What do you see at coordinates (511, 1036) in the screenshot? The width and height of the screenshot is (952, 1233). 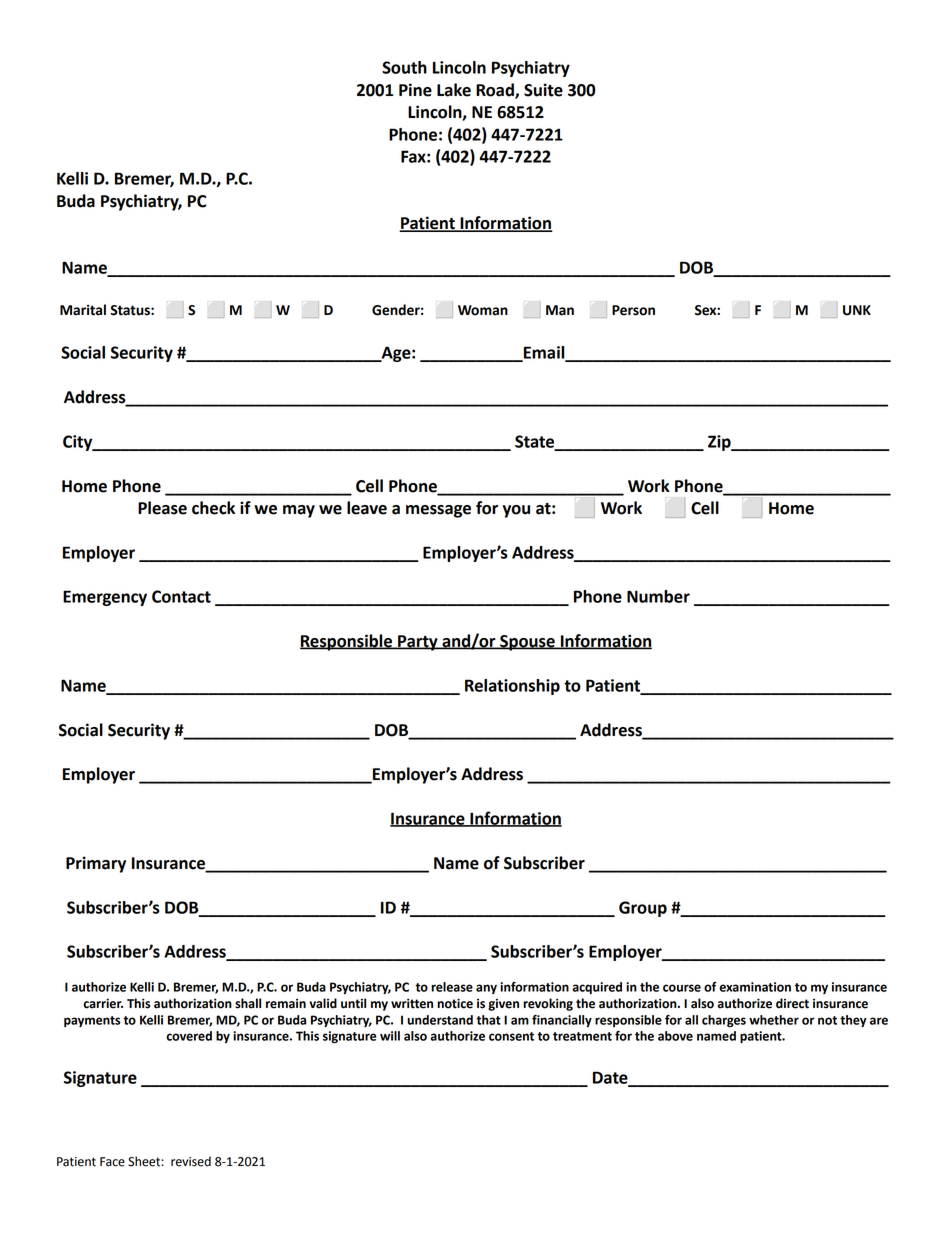 I see `consent` at bounding box center [511, 1036].
